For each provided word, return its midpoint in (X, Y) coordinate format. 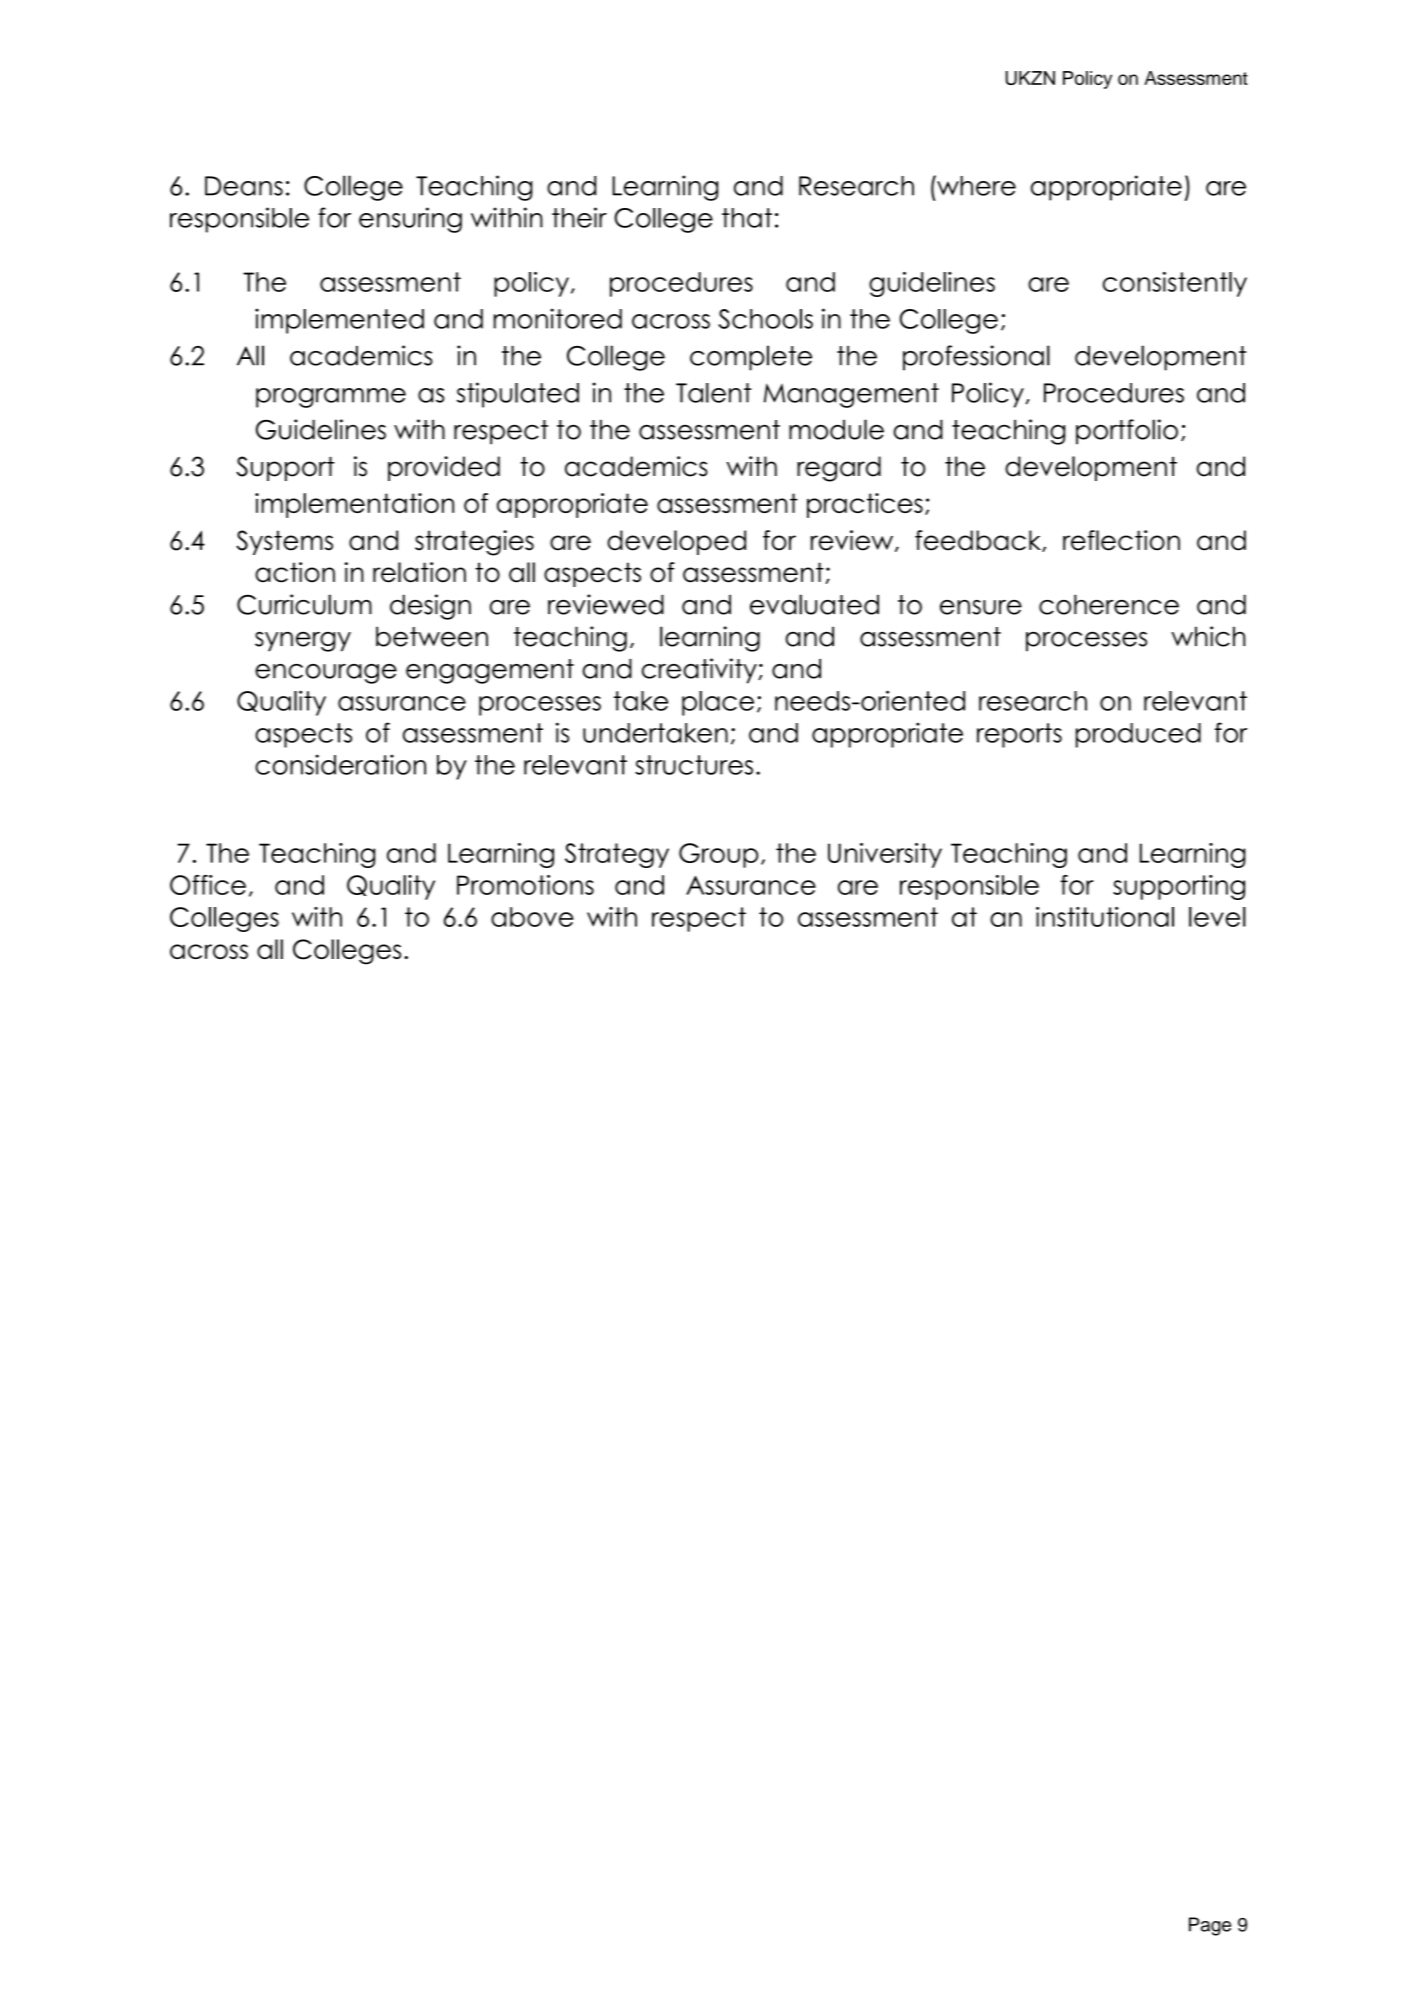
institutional (1105, 917)
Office (208, 885)
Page (1210, 1926)
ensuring (410, 220)
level (1217, 917)
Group (718, 855)
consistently (1175, 284)
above (532, 917)
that (747, 218)
